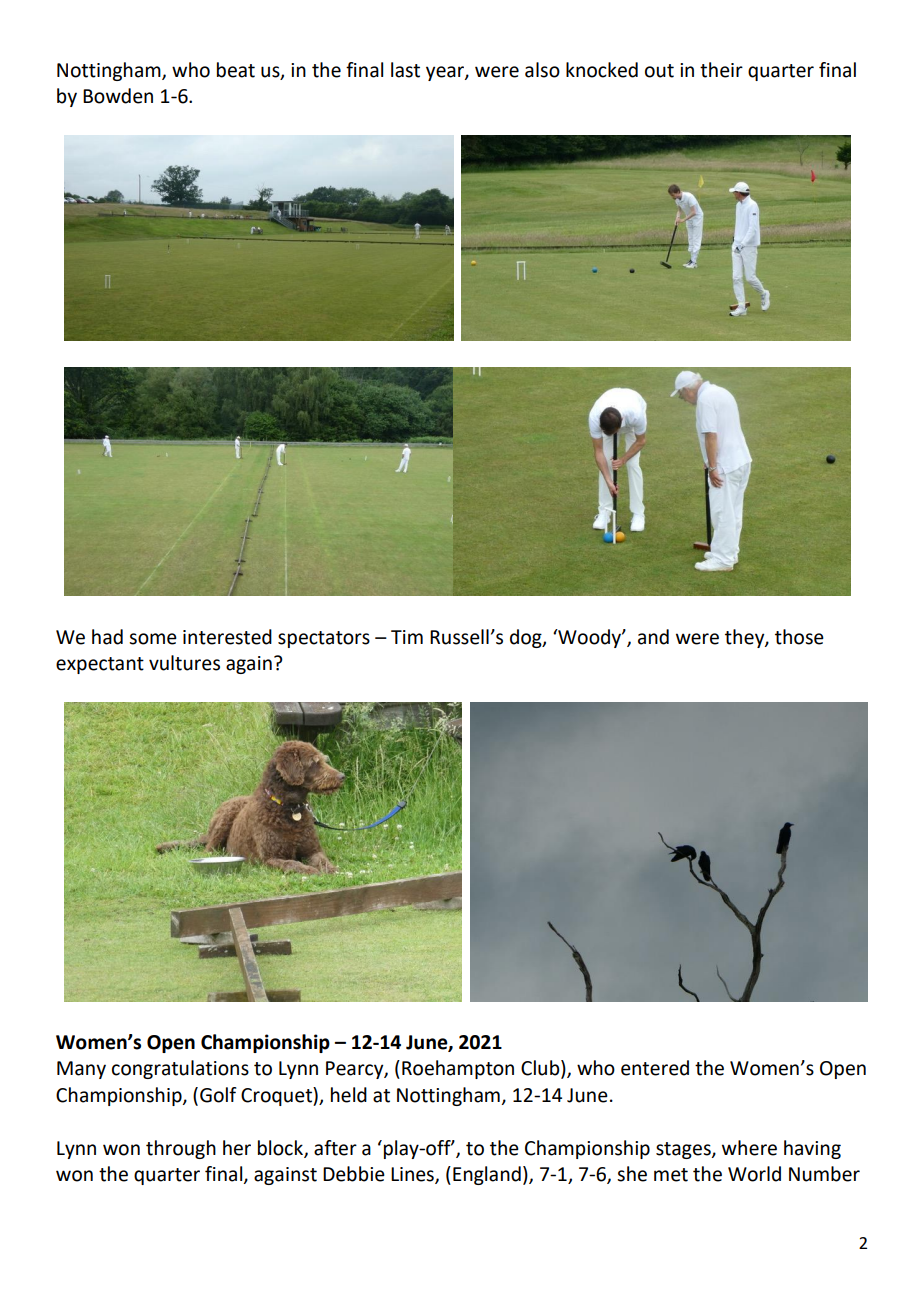 The image size is (924, 1309). Describe the element at coordinates (487, 1175) in the page. I see `England` at that location.
